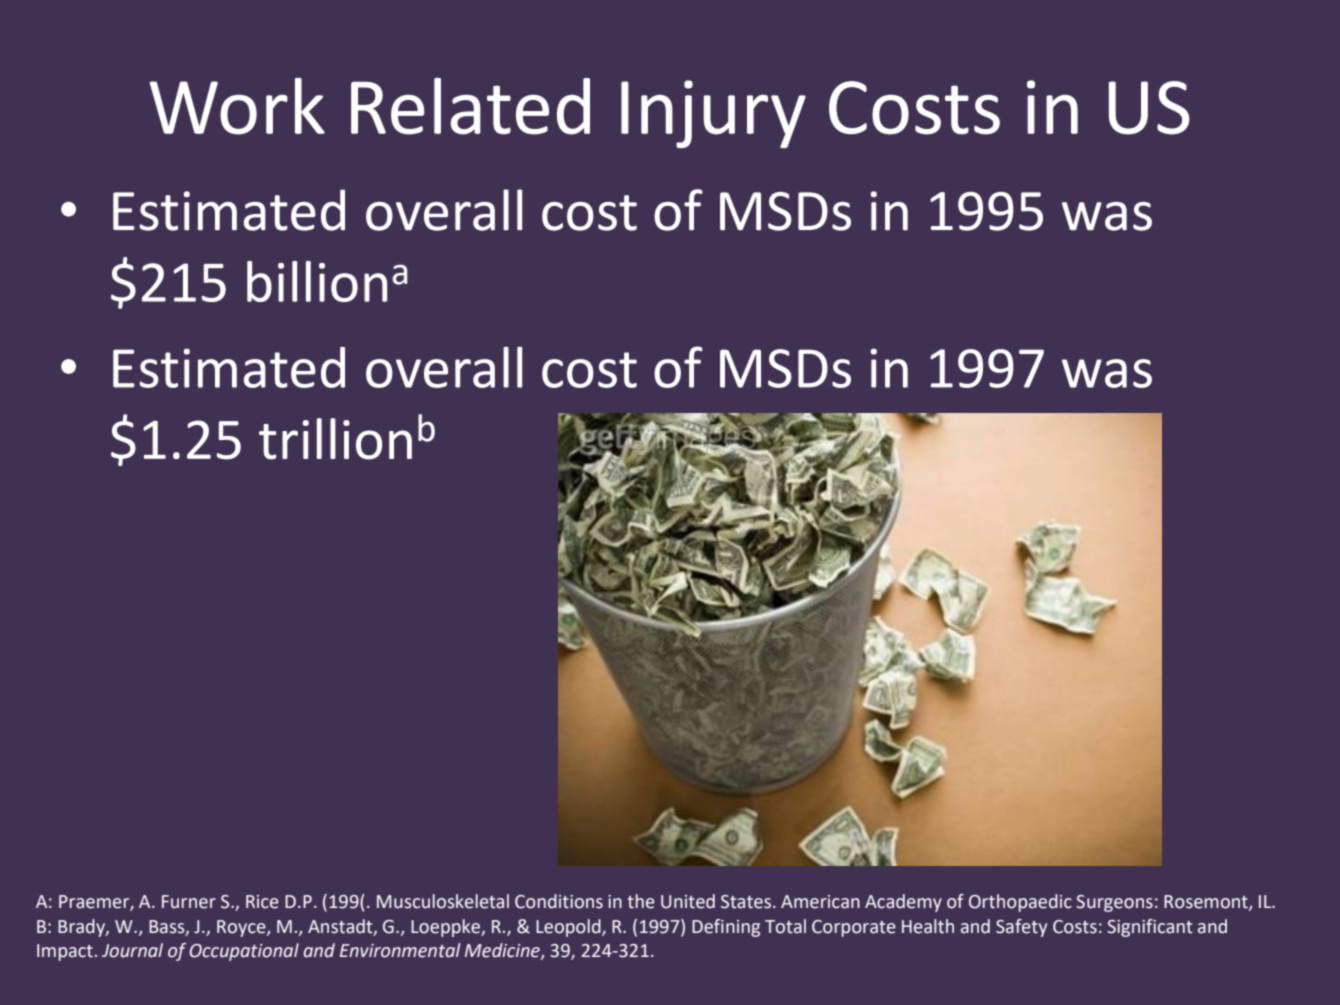 Image resolution: width=1340 pixels, height=1005 pixels. Describe the element at coordinates (242, 928) in the screenshot. I see `Royce` at that location.
